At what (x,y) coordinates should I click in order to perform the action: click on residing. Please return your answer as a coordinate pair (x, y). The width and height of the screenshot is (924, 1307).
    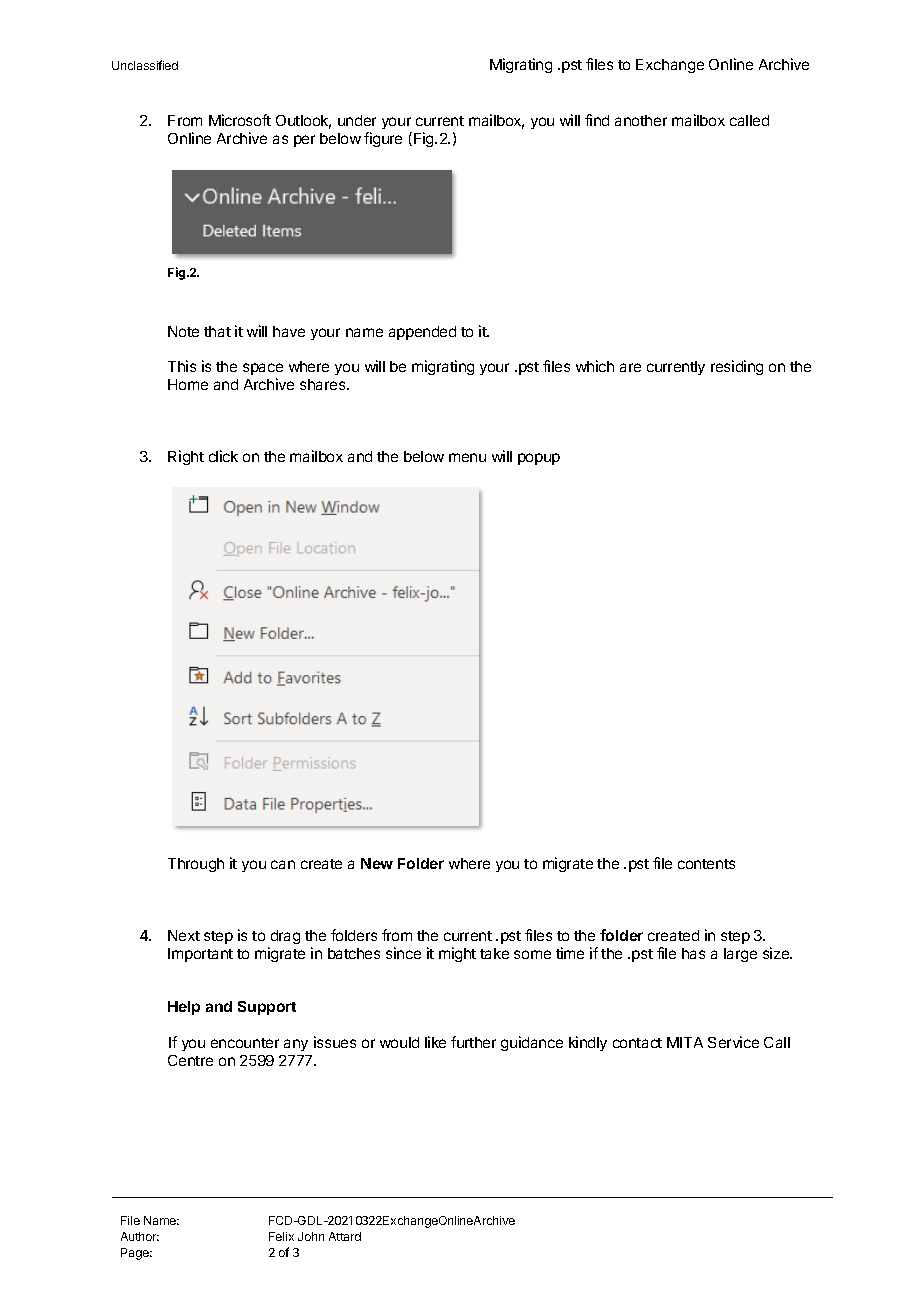
    Looking at the image, I should click on (737, 367).
